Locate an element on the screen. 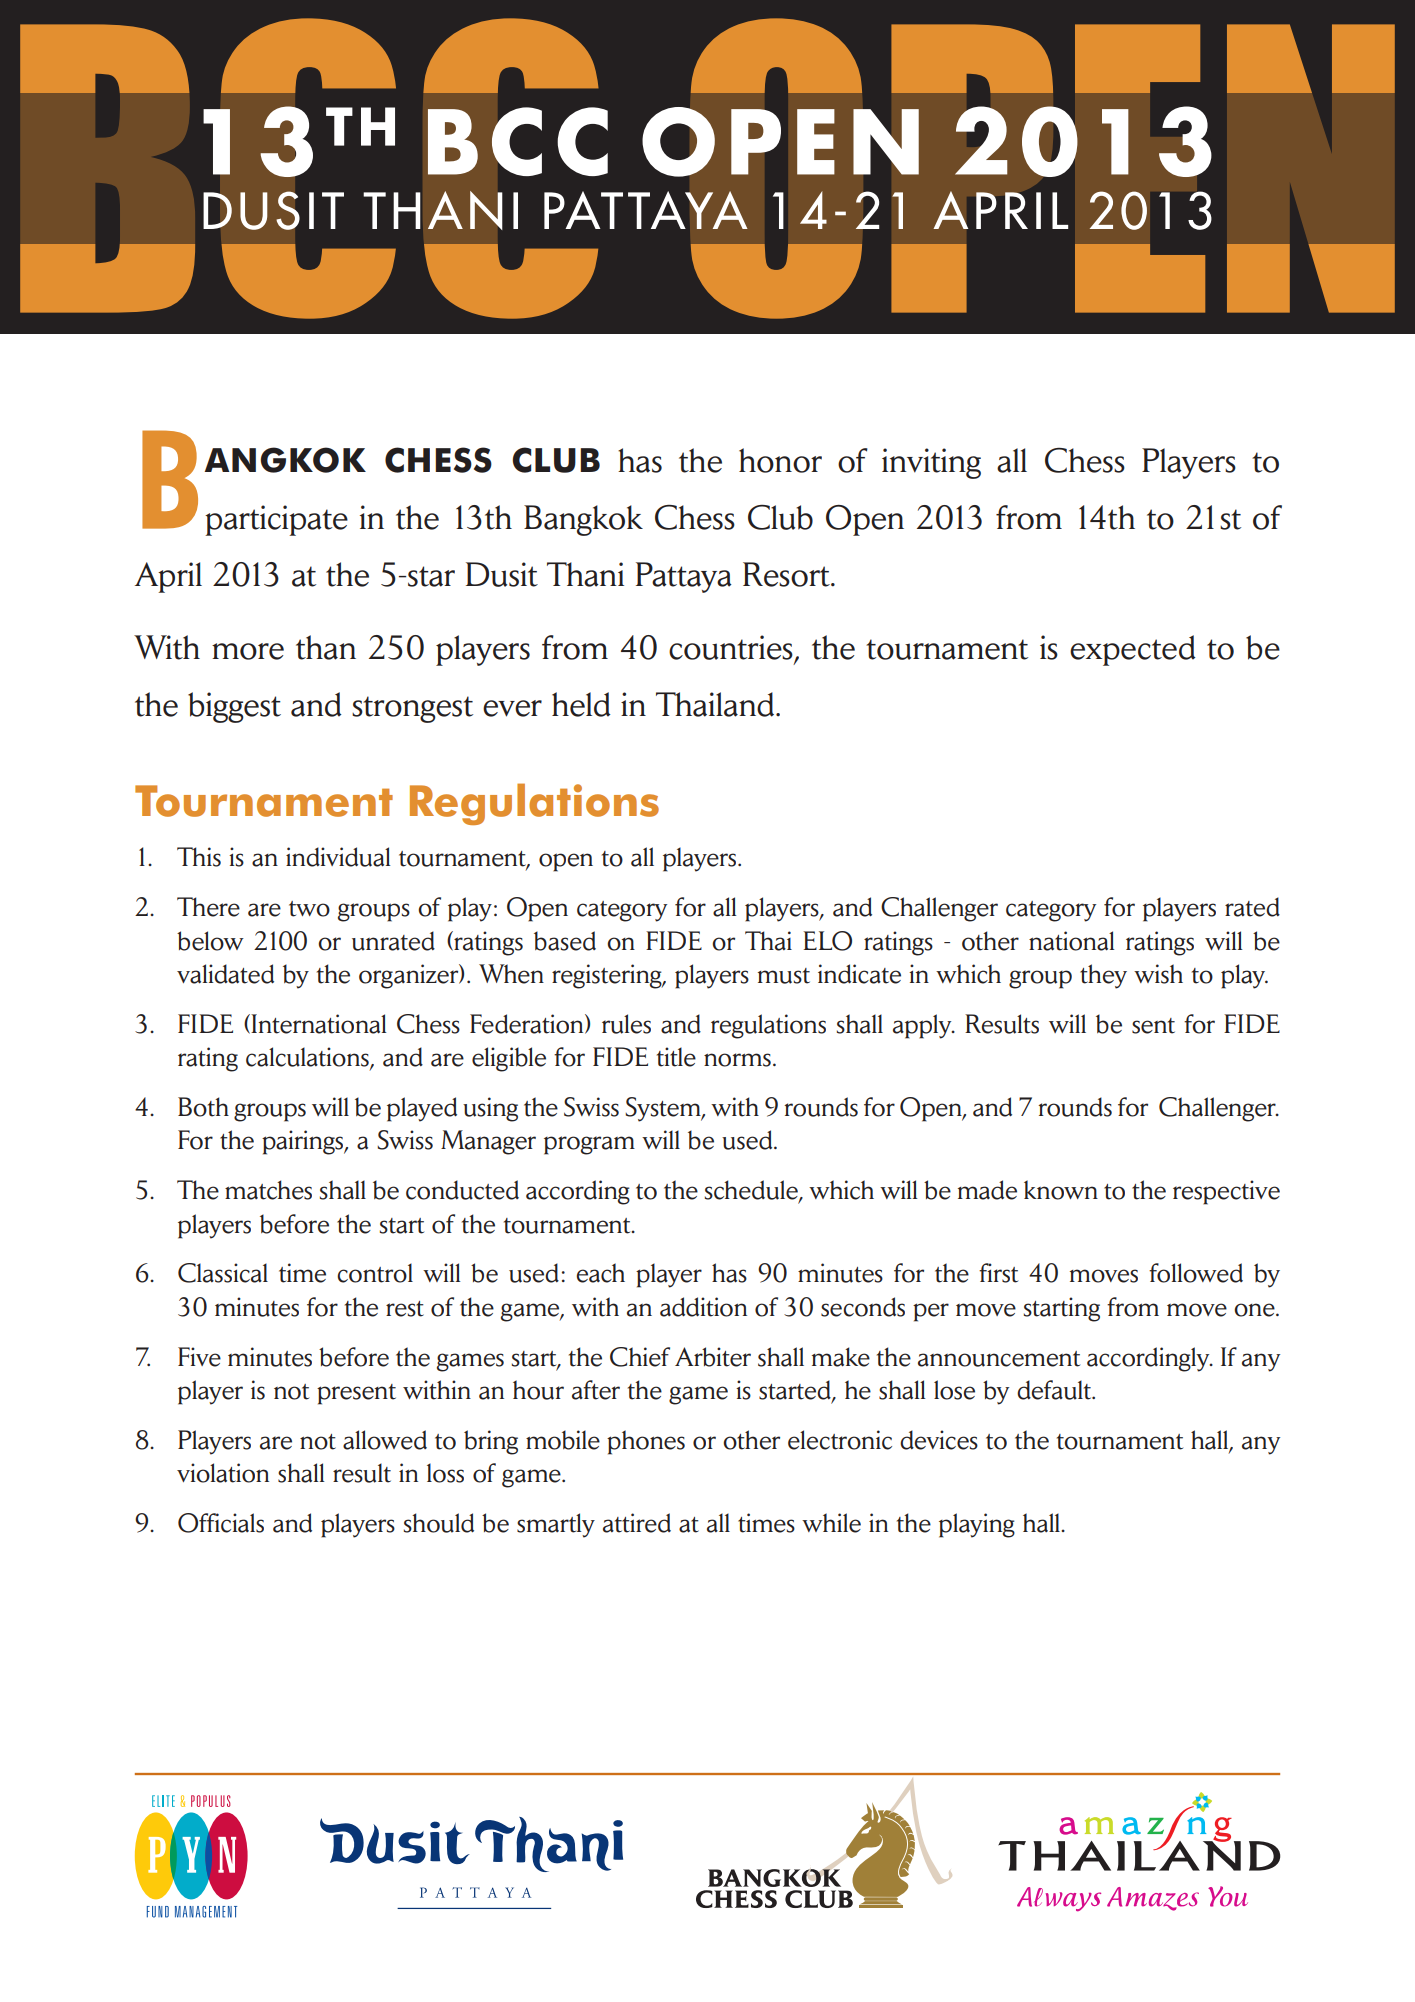 This screenshot has height=2002, width=1415. individual is located at coordinates (338, 857).
